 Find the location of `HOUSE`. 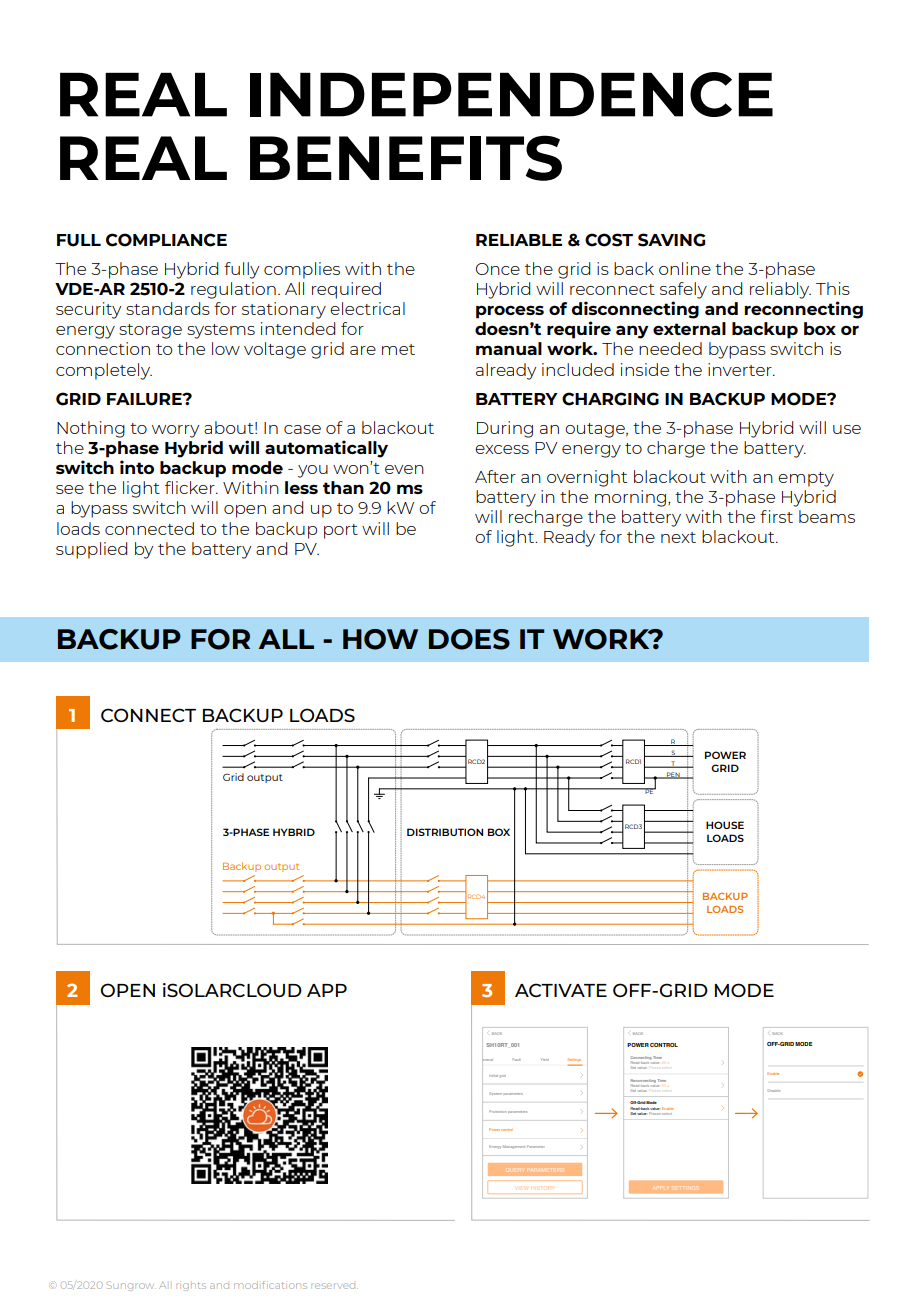

HOUSE is located at coordinates (725, 825).
